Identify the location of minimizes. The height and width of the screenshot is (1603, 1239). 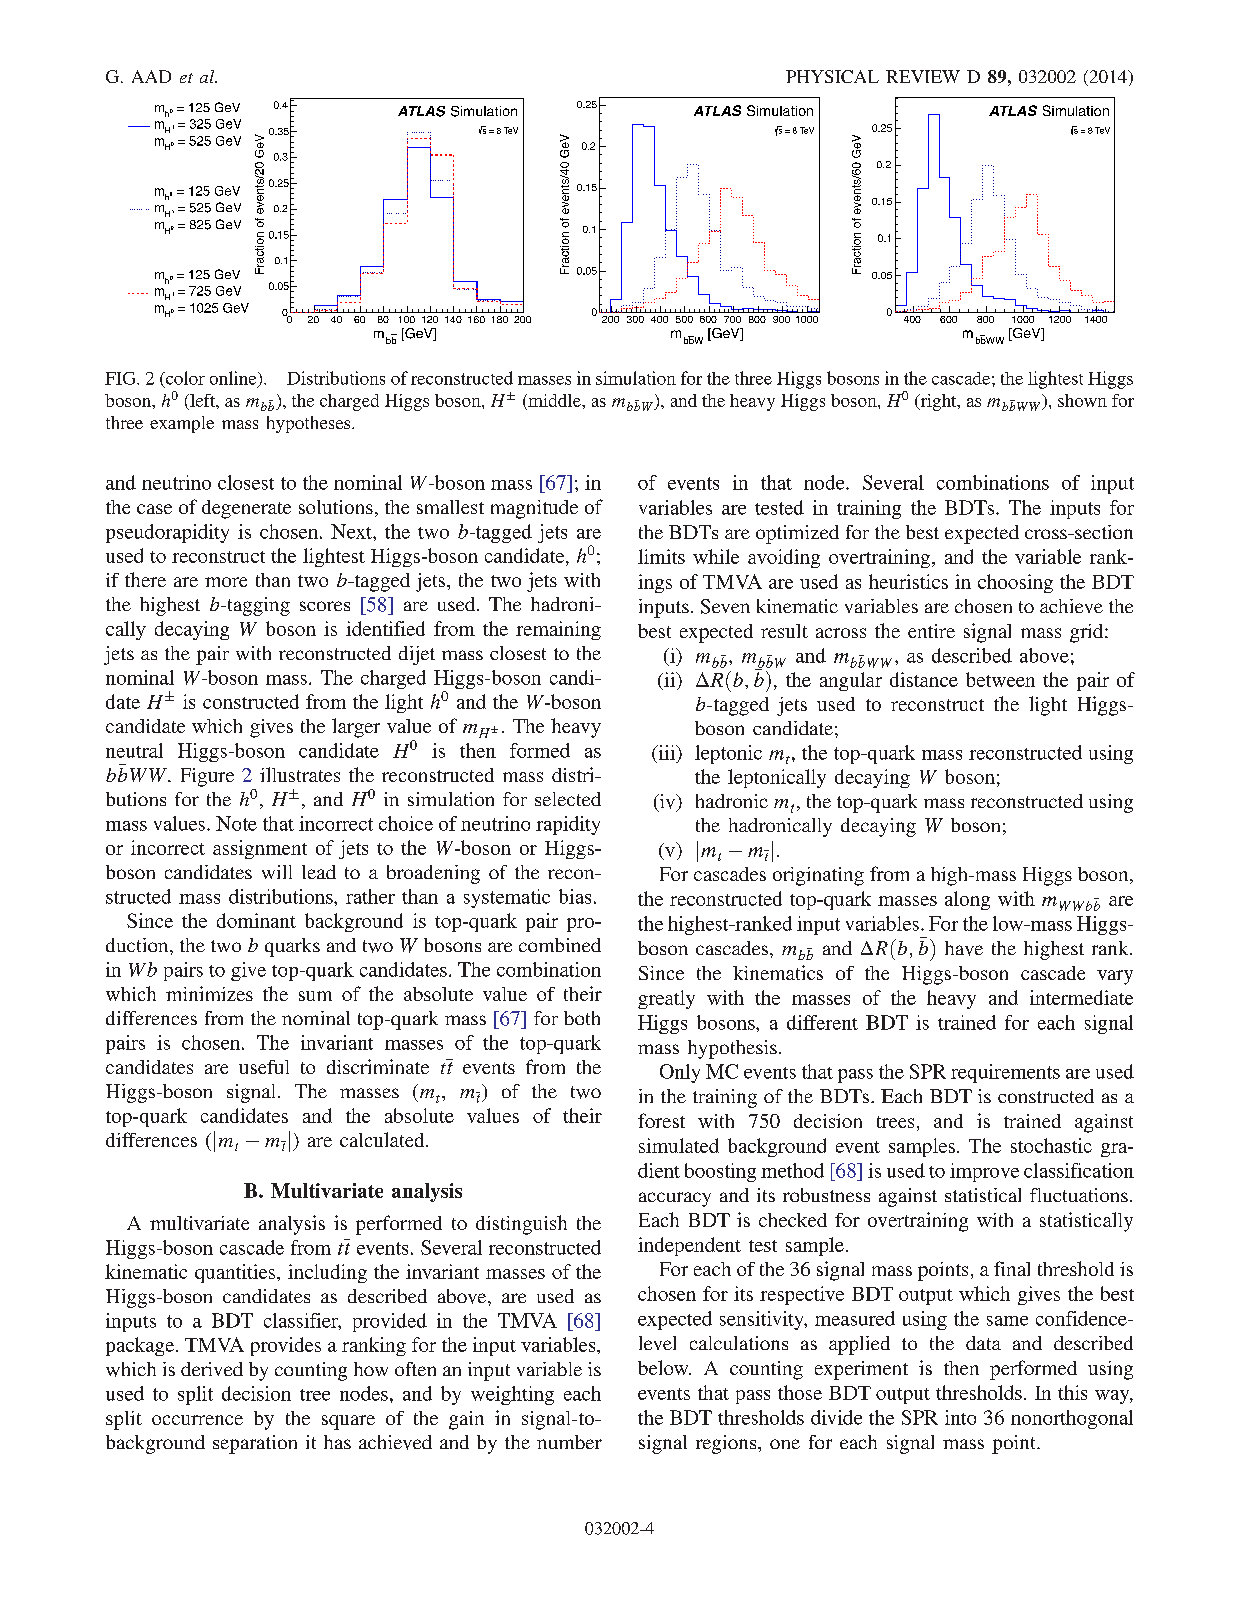
(209, 993).
